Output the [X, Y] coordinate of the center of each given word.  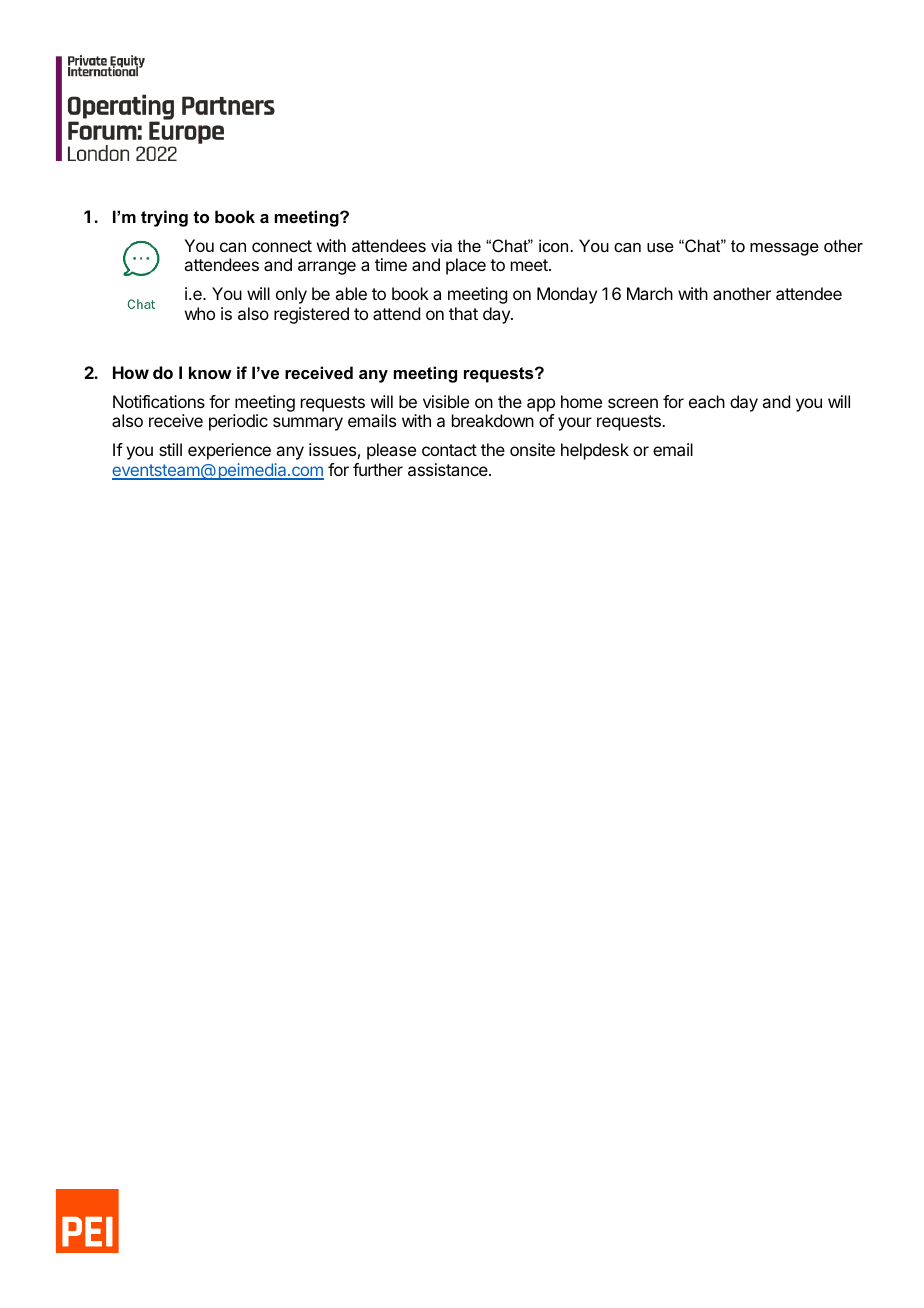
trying [164, 218]
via [441, 245]
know [210, 372]
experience [229, 451]
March [650, 293]
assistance [449, 469]
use [660, 247]
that [463, 313]
